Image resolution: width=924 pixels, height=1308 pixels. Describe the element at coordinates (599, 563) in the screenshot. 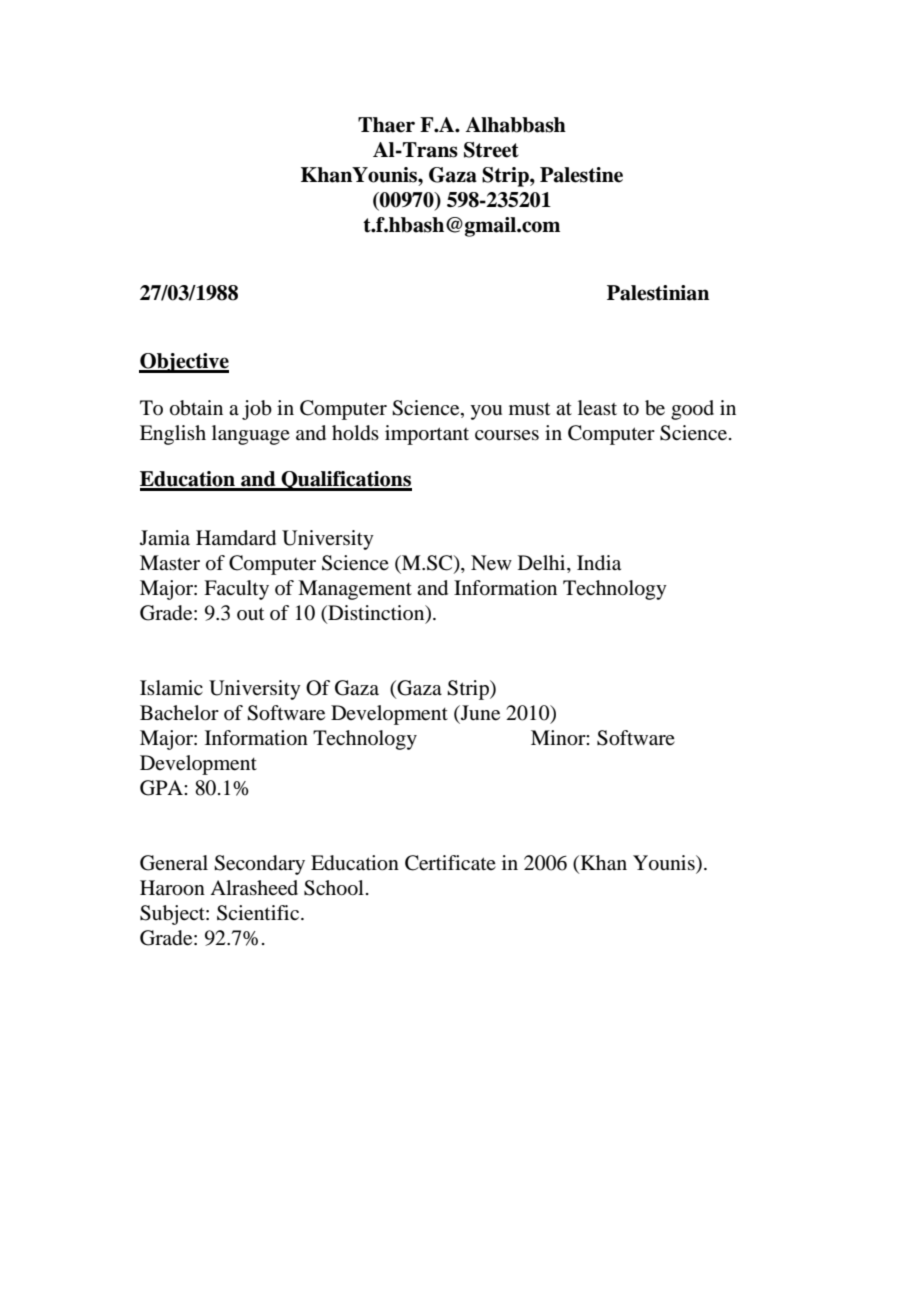

I see `India` at that location.
